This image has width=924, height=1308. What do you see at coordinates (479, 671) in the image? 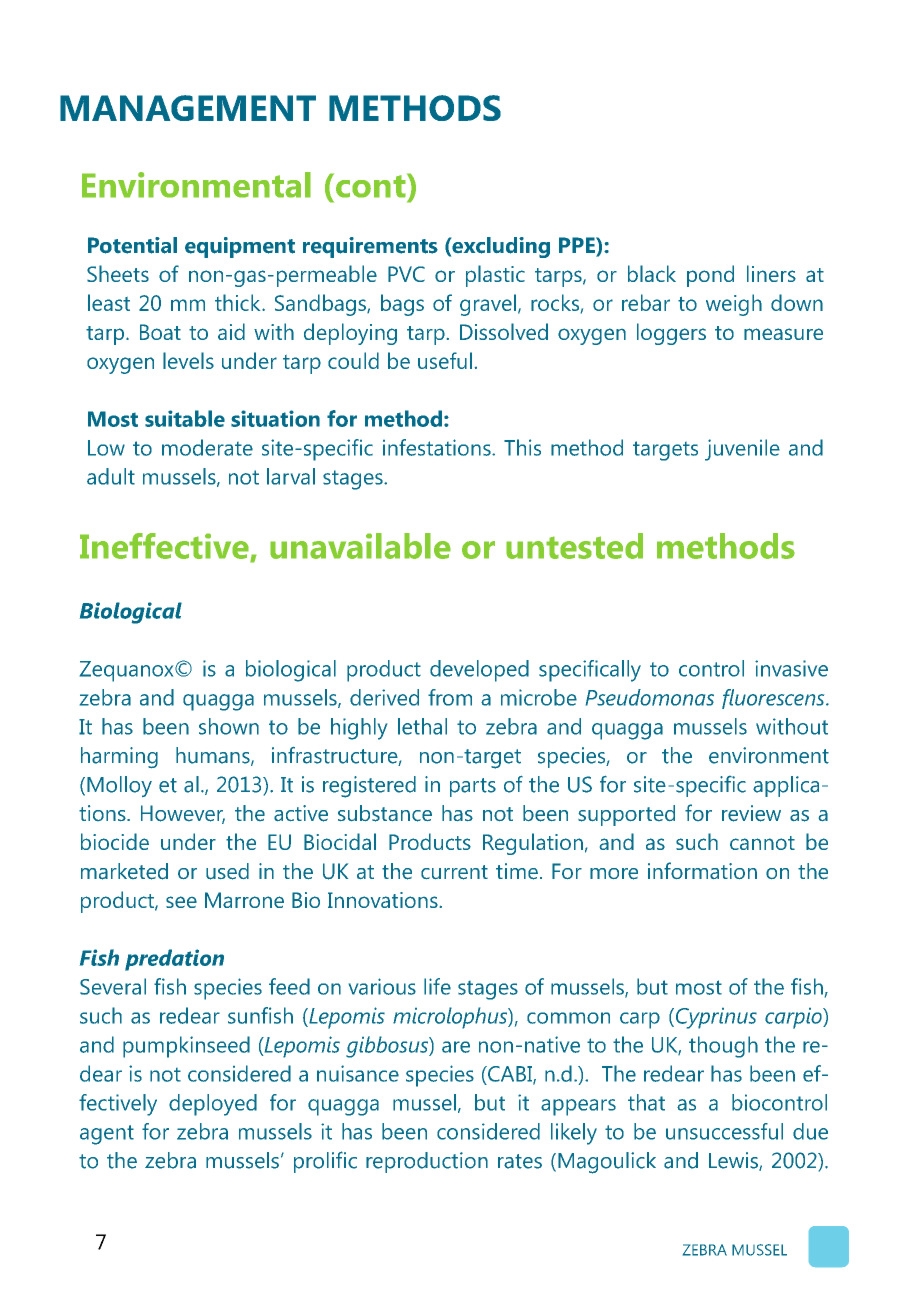
I see `developed` at bounding box center [479, 671].
